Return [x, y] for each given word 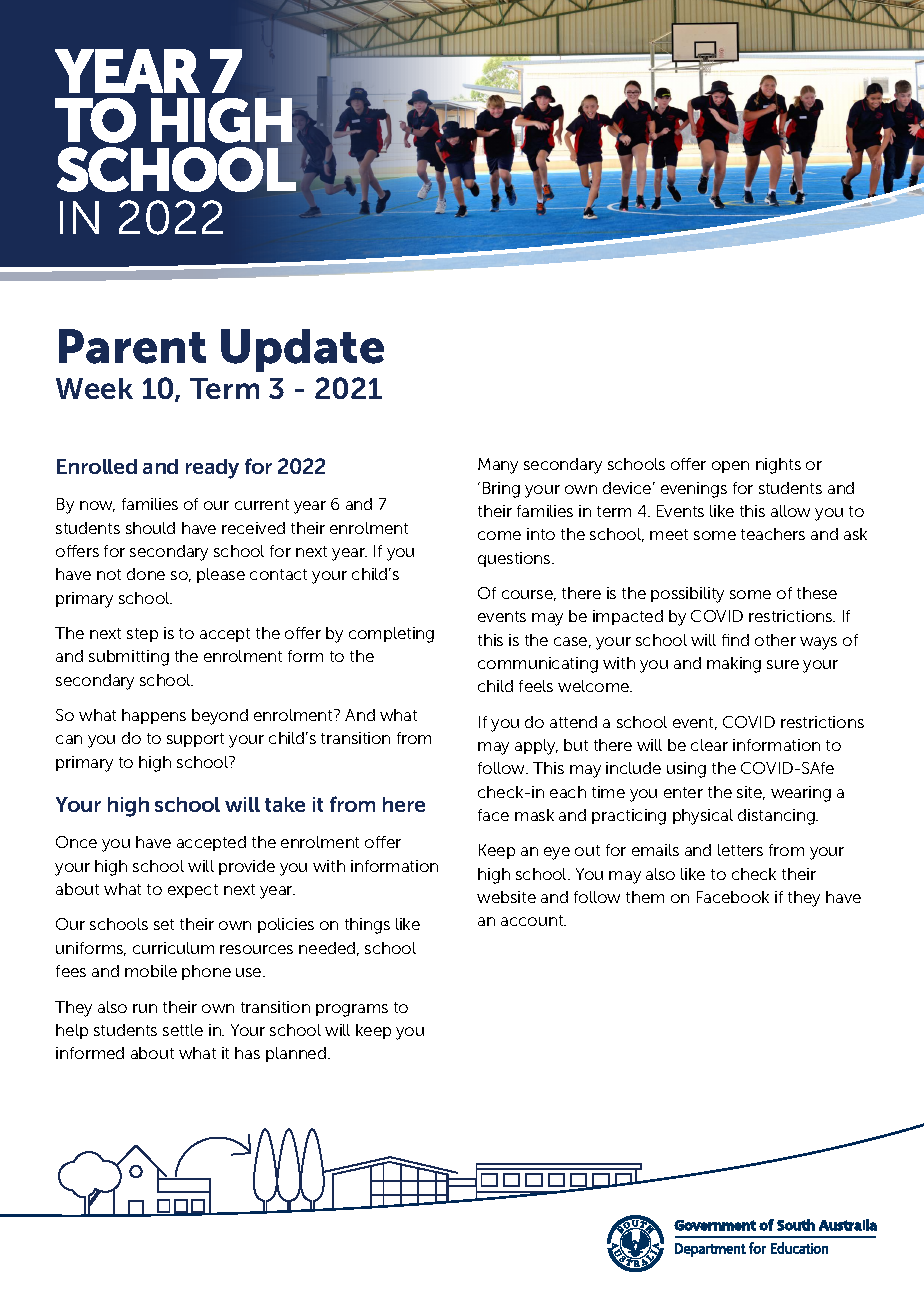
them [645, 897]
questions [515, 559]
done [146, 574]
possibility [687, 595]
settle [183, 1030]
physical [703, 817]
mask [534, 815]
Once [76, 842]
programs [352, 1010]
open [730, 467]
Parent [132, 346]
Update [302, 350]
